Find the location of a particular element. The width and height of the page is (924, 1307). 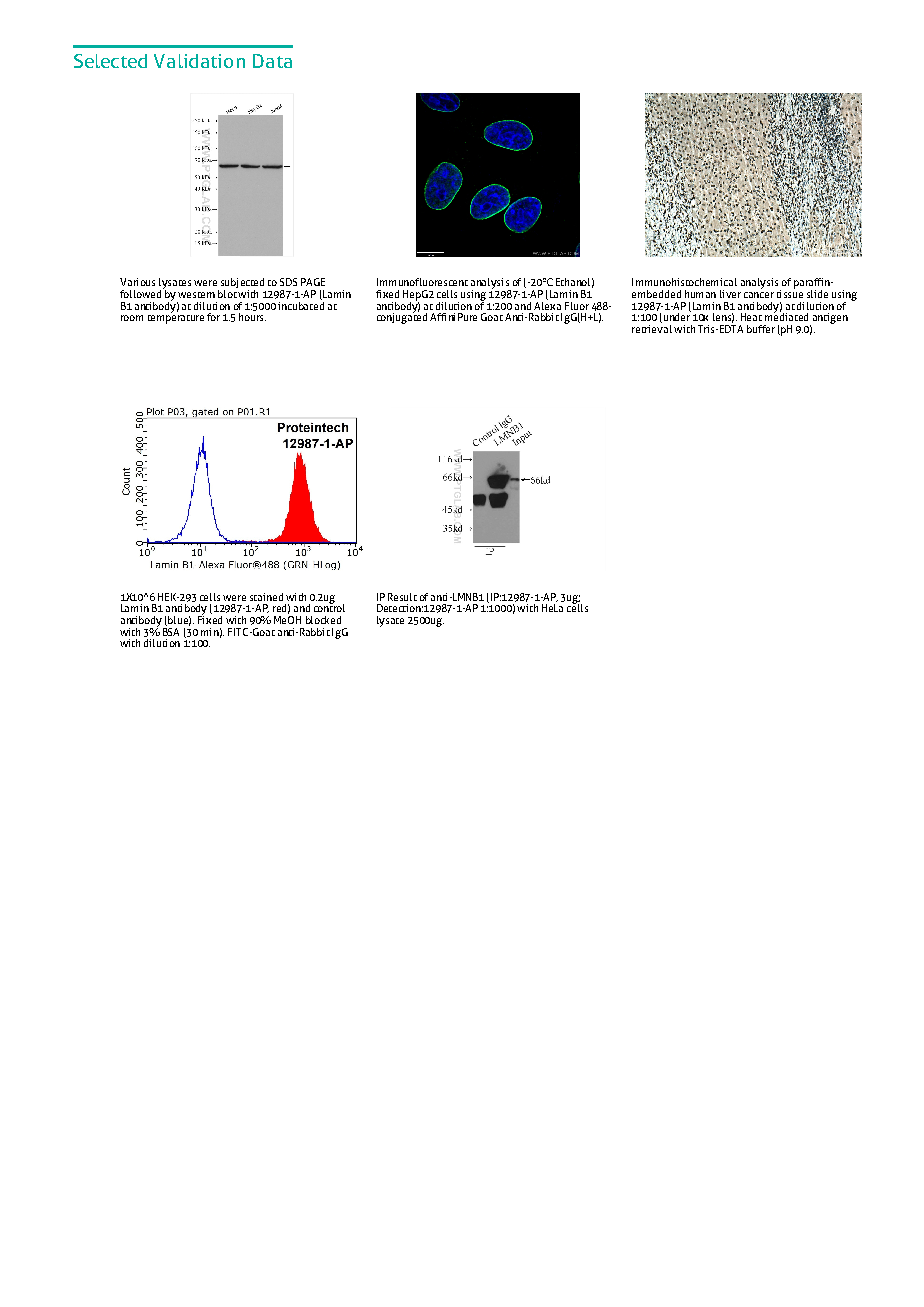

Result is located at coordinates (402, 597).
